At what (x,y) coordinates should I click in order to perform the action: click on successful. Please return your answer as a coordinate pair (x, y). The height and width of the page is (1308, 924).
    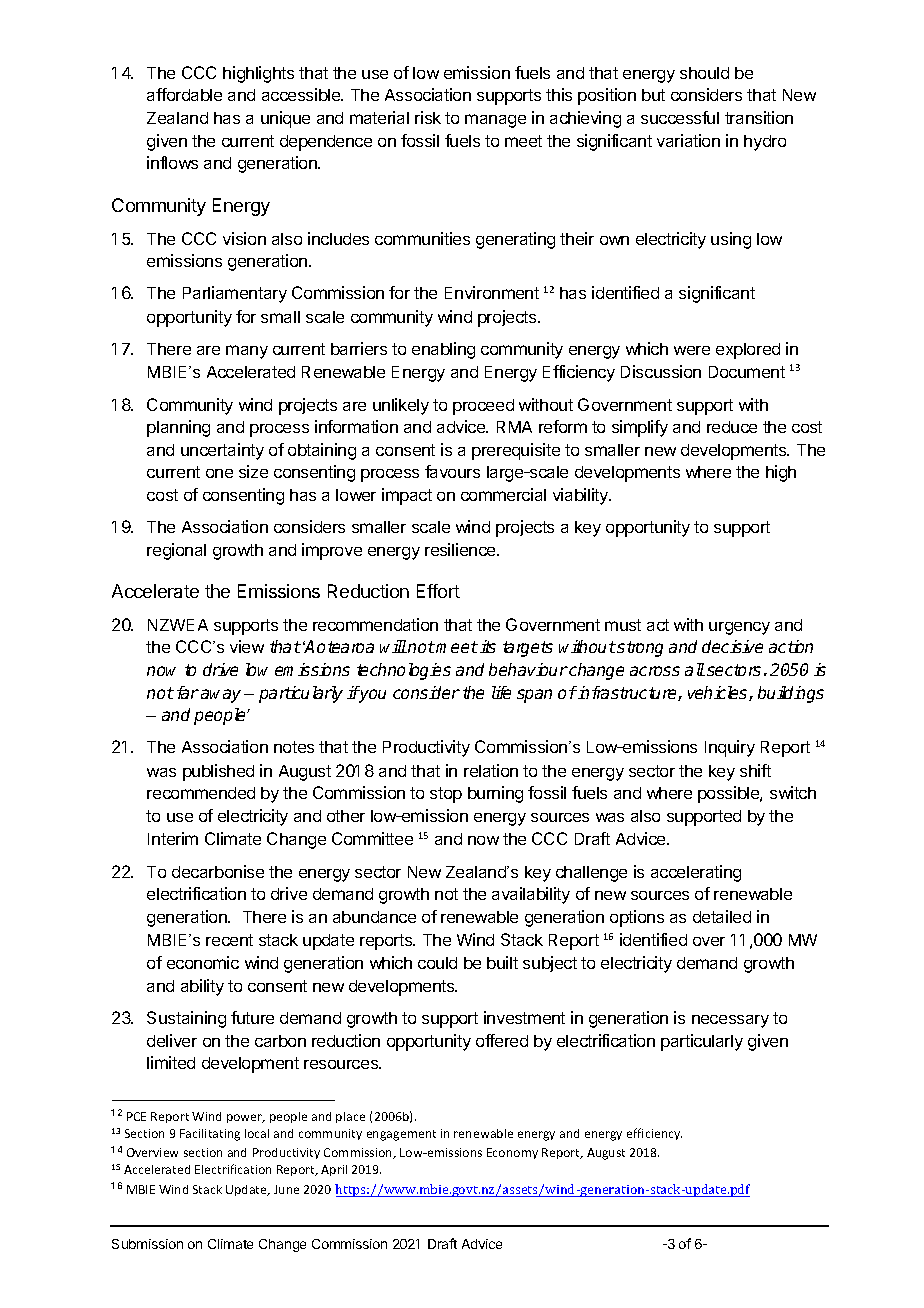
    Looking at the image, I should click on (680, 117).
